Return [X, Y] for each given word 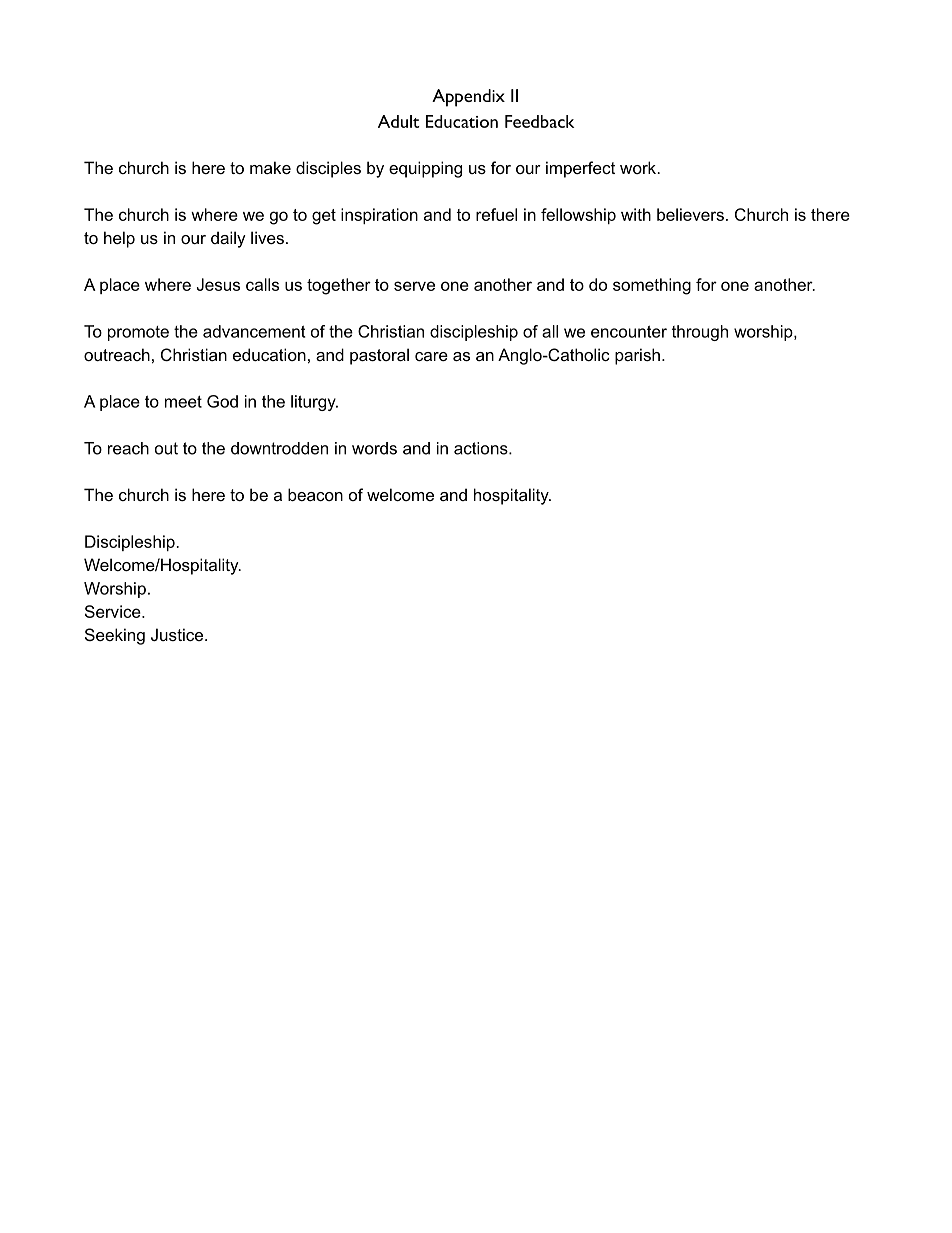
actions [482, 448]
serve [414, 286]
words [374, 448]
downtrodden [279, 448]
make [270, 167]
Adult [399, 121]
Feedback [539, 121]
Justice [178, 634]
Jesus [218, 284]
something [652, 286]
